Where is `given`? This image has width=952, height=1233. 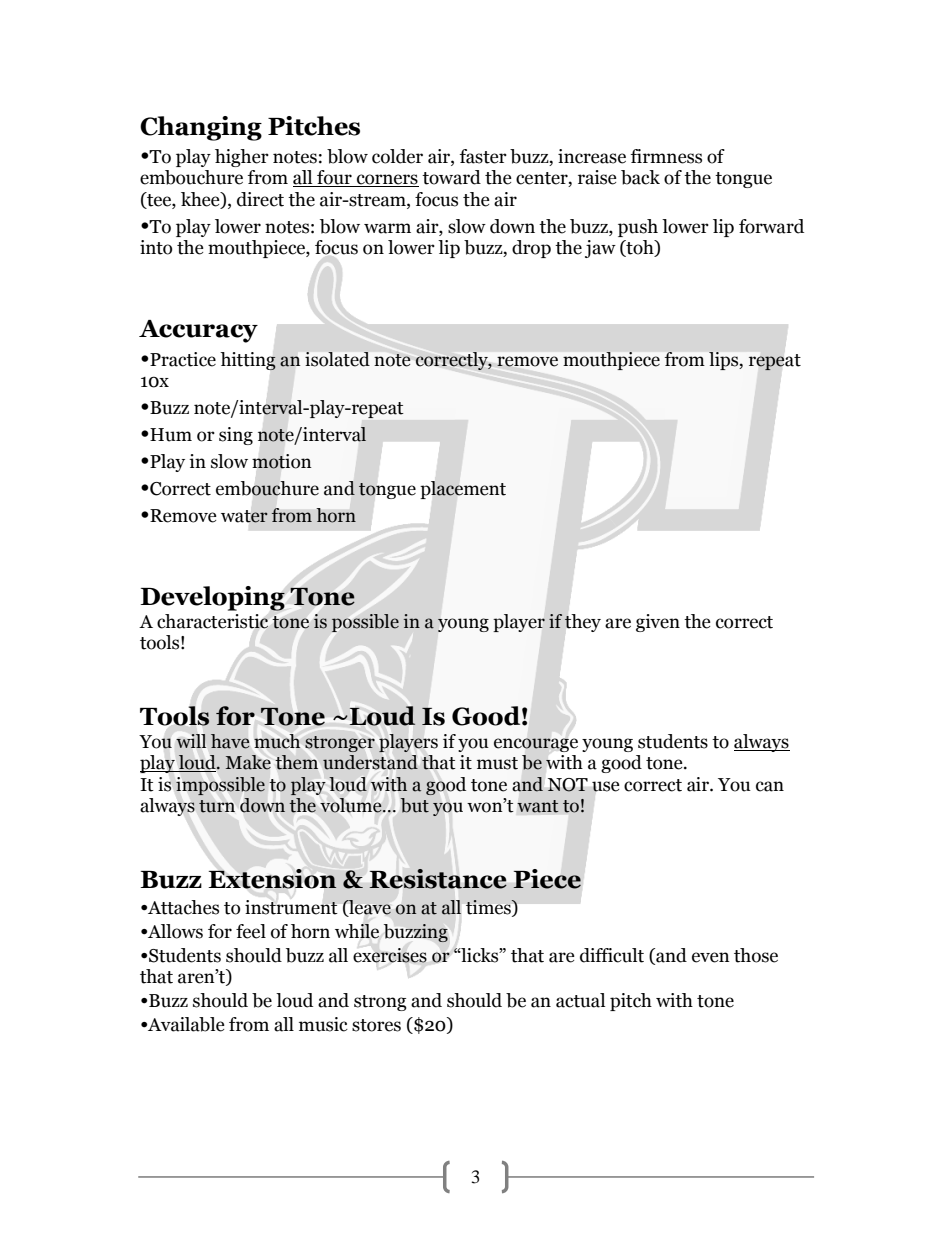 given is located at coordinates (658, 623).
